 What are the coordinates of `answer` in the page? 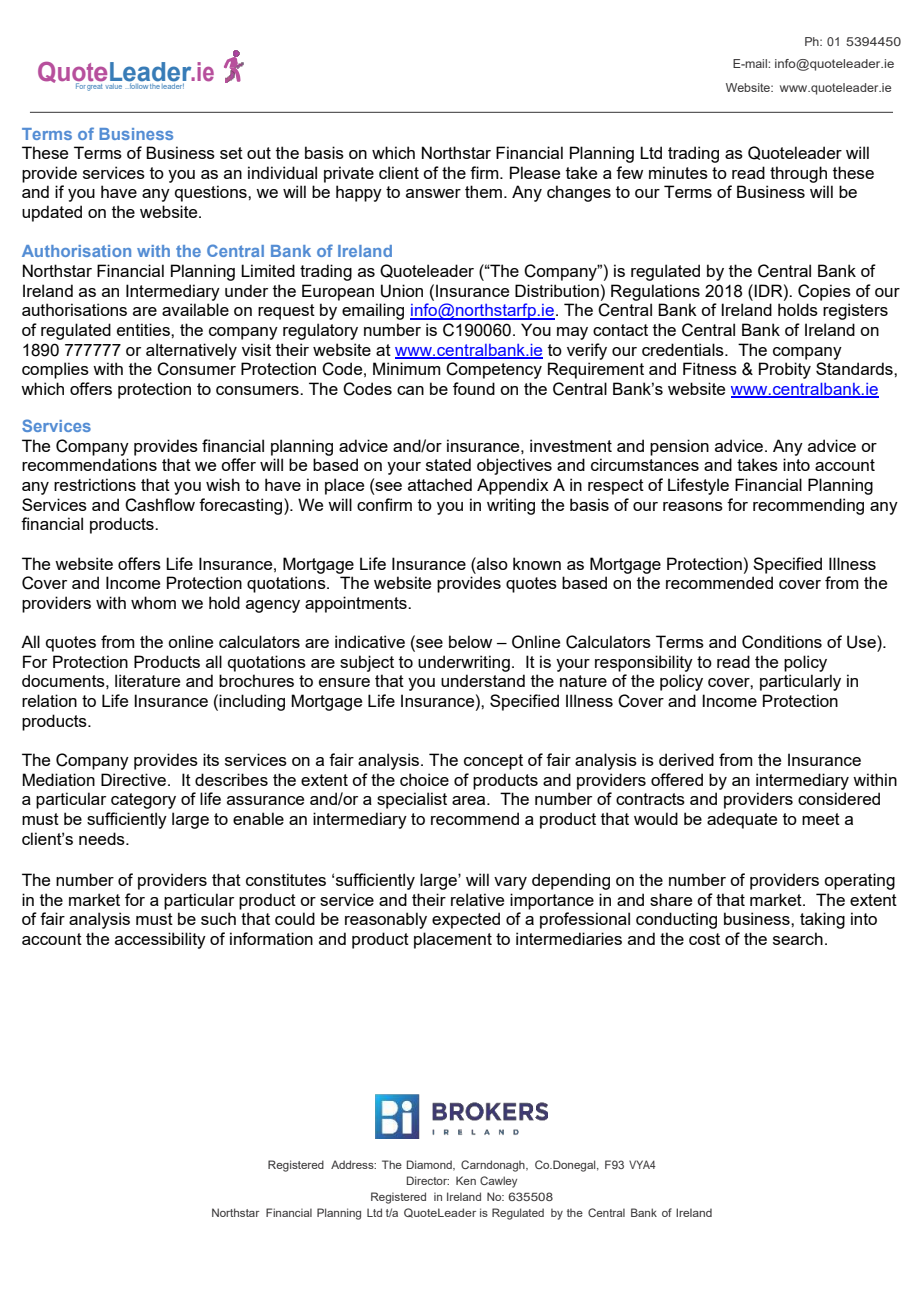 It's located at (433, 193).
